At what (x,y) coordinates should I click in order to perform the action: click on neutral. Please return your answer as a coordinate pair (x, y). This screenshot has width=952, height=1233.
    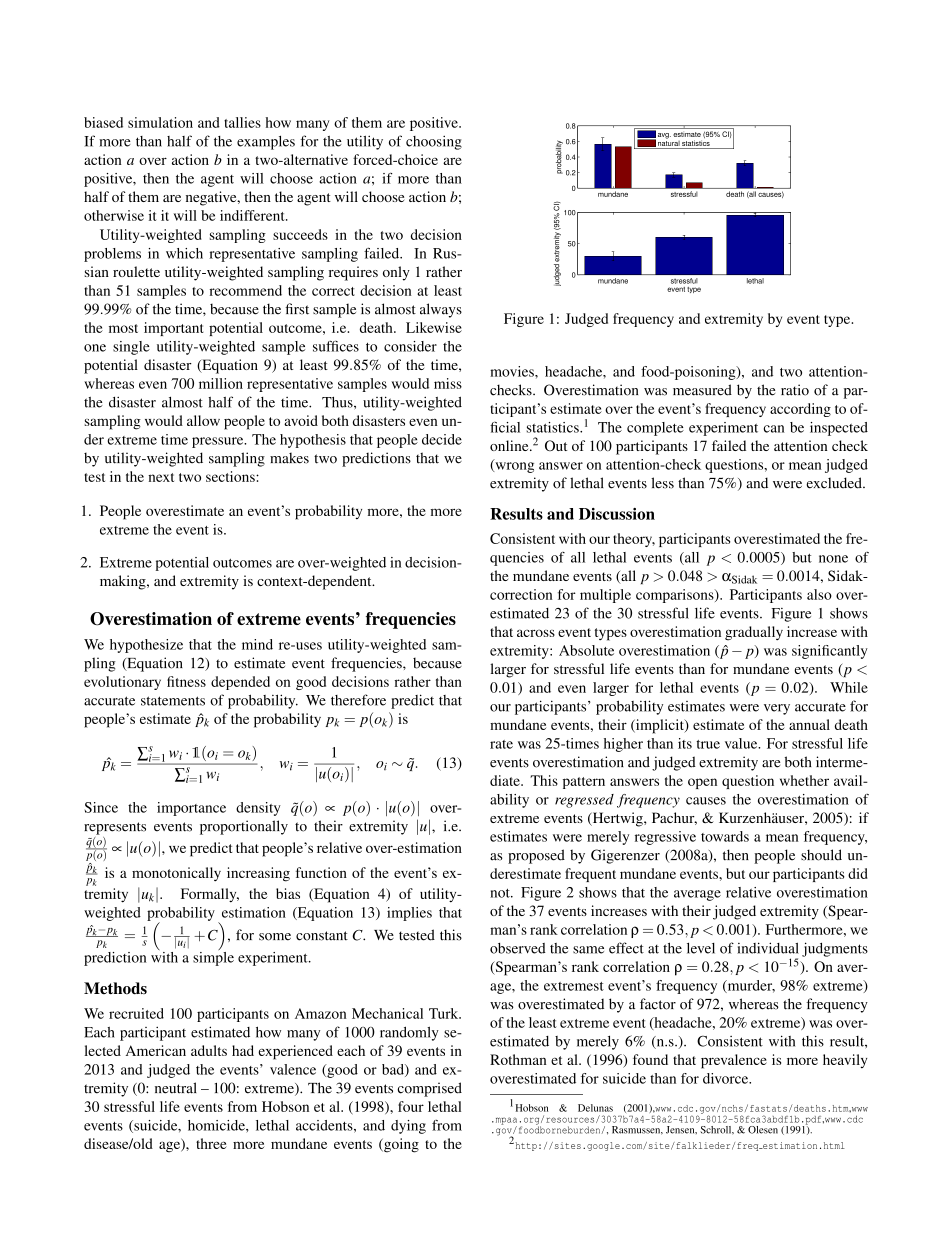
    Looking at the image, I should click on (176, 1088).
